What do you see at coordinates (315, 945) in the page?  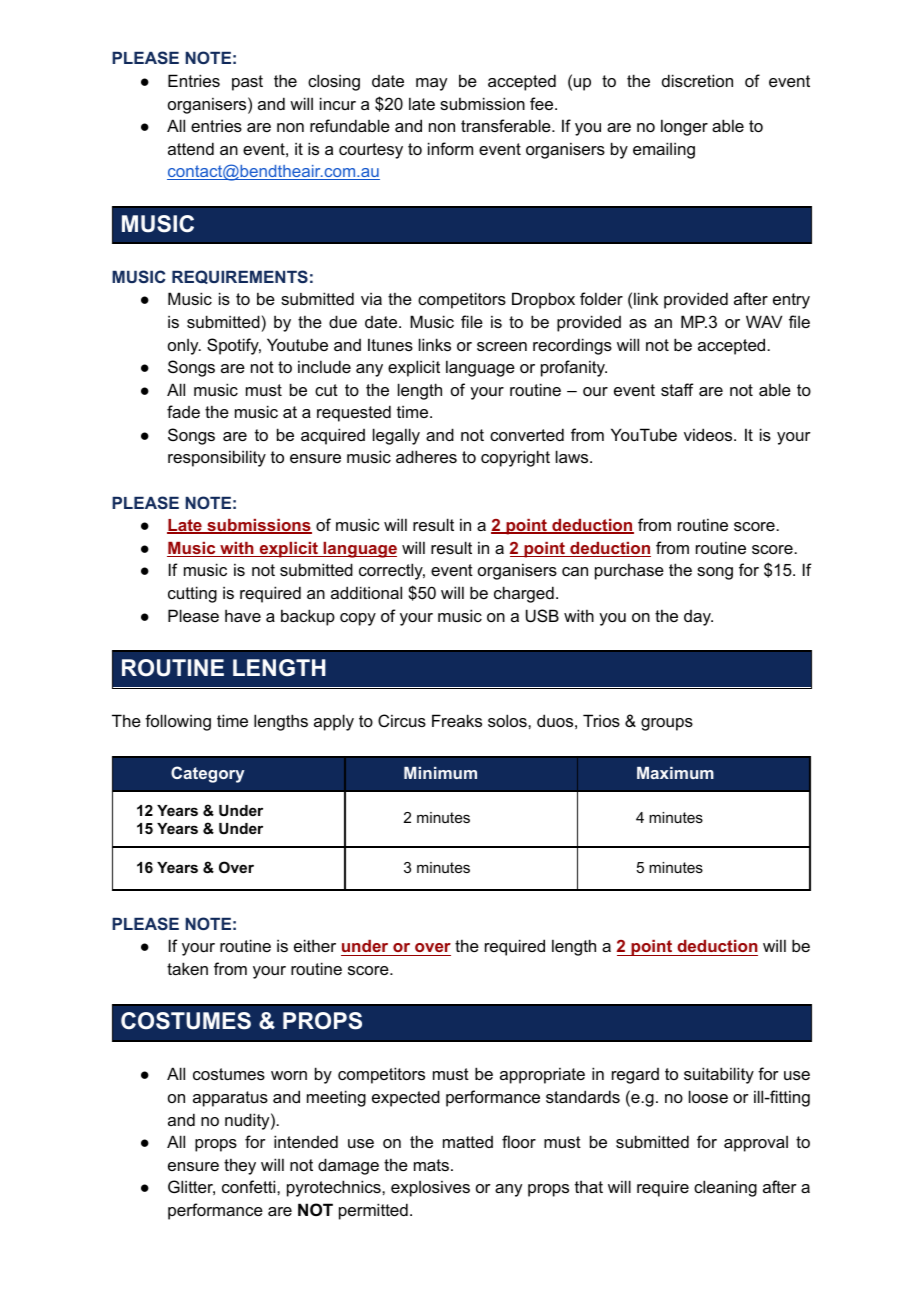 I see `either` at bounding box center [315, 945].
